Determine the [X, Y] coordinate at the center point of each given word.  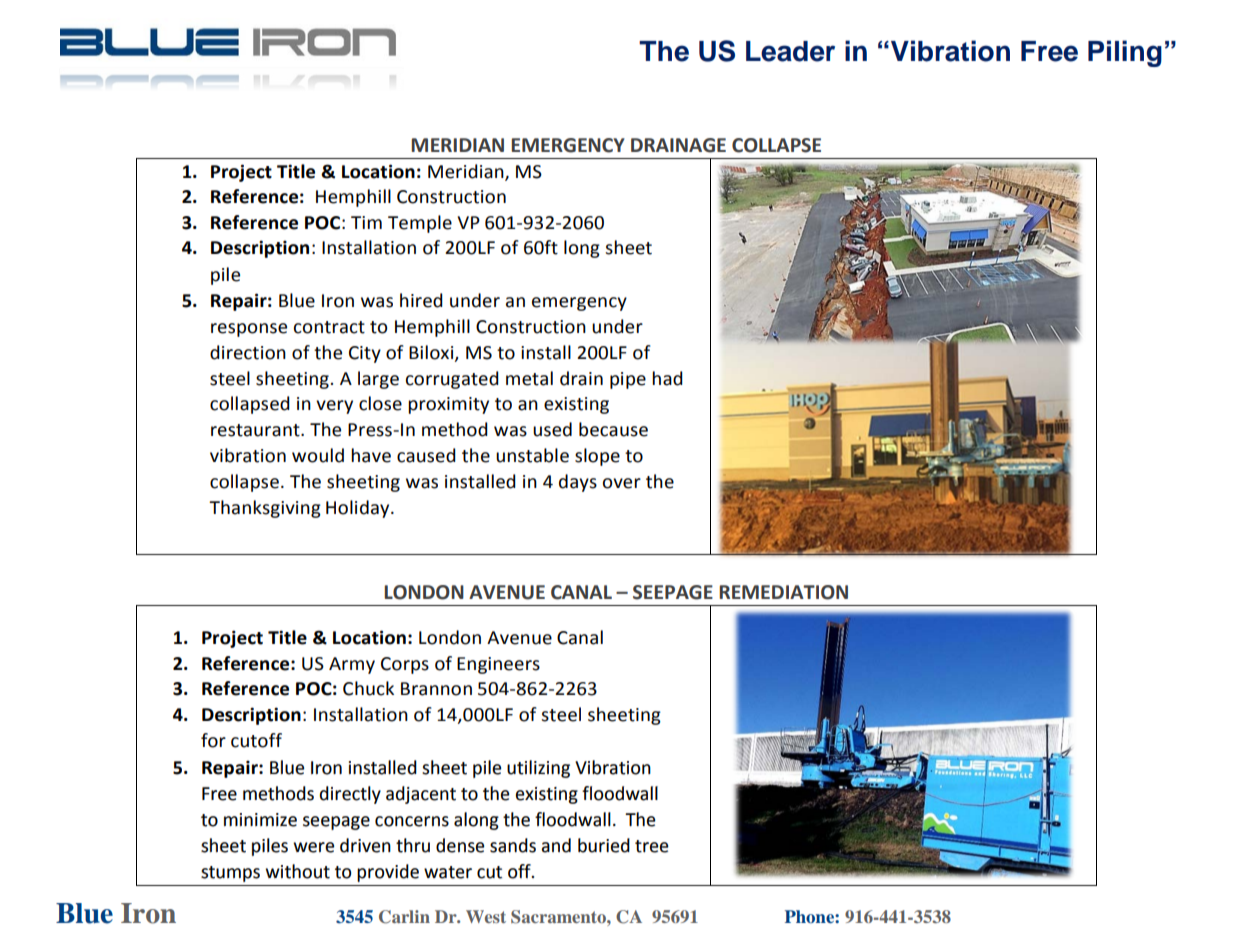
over [622, 483]
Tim [366, 222]
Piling [1125, 53]
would [318, 455]
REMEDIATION [783, 592]
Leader [790, 51]
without [297, 871]
